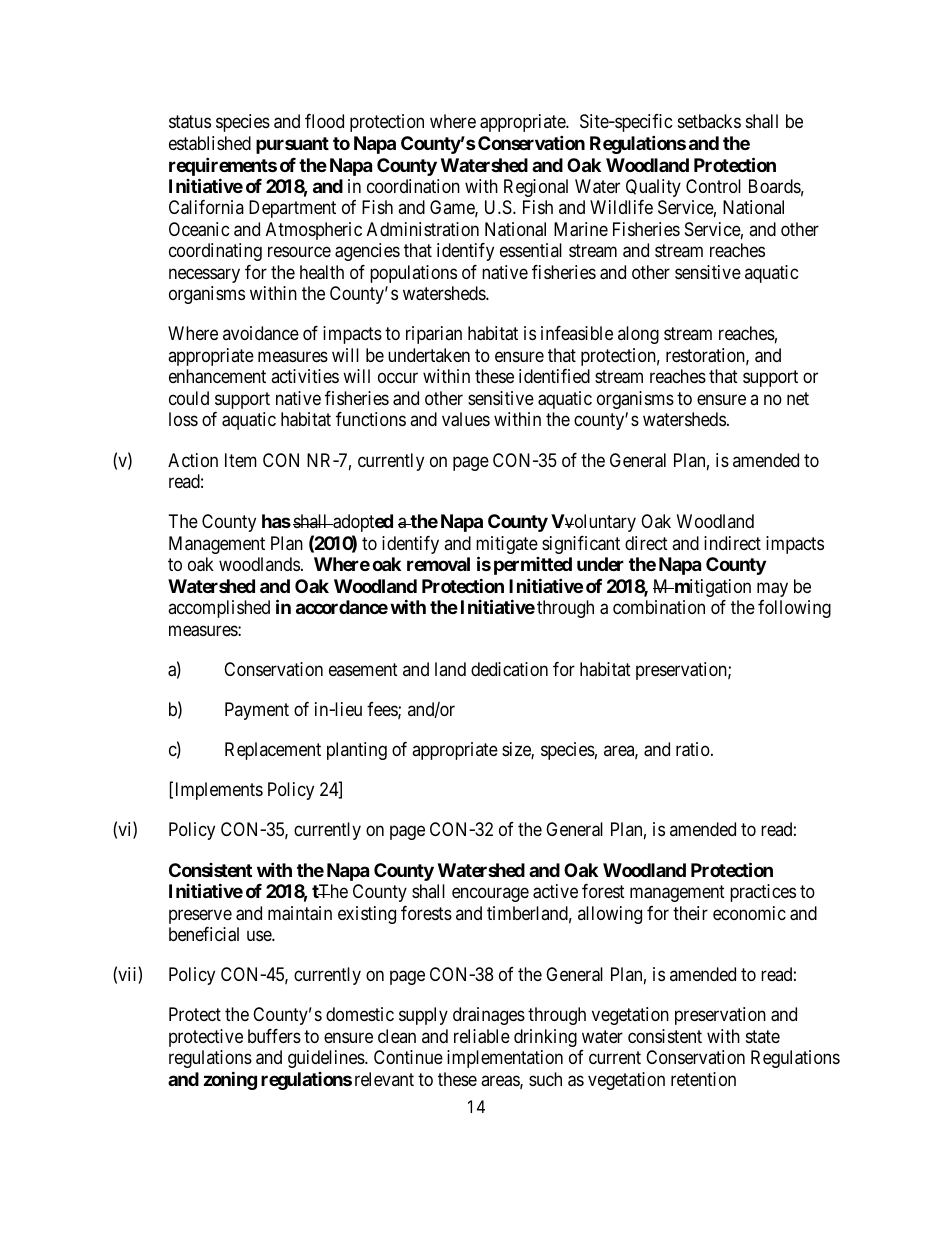 The image size is (952, 1233). Describe the element at coordinates (505, 1059) in the screenshot. I see `implementation` at that location.
